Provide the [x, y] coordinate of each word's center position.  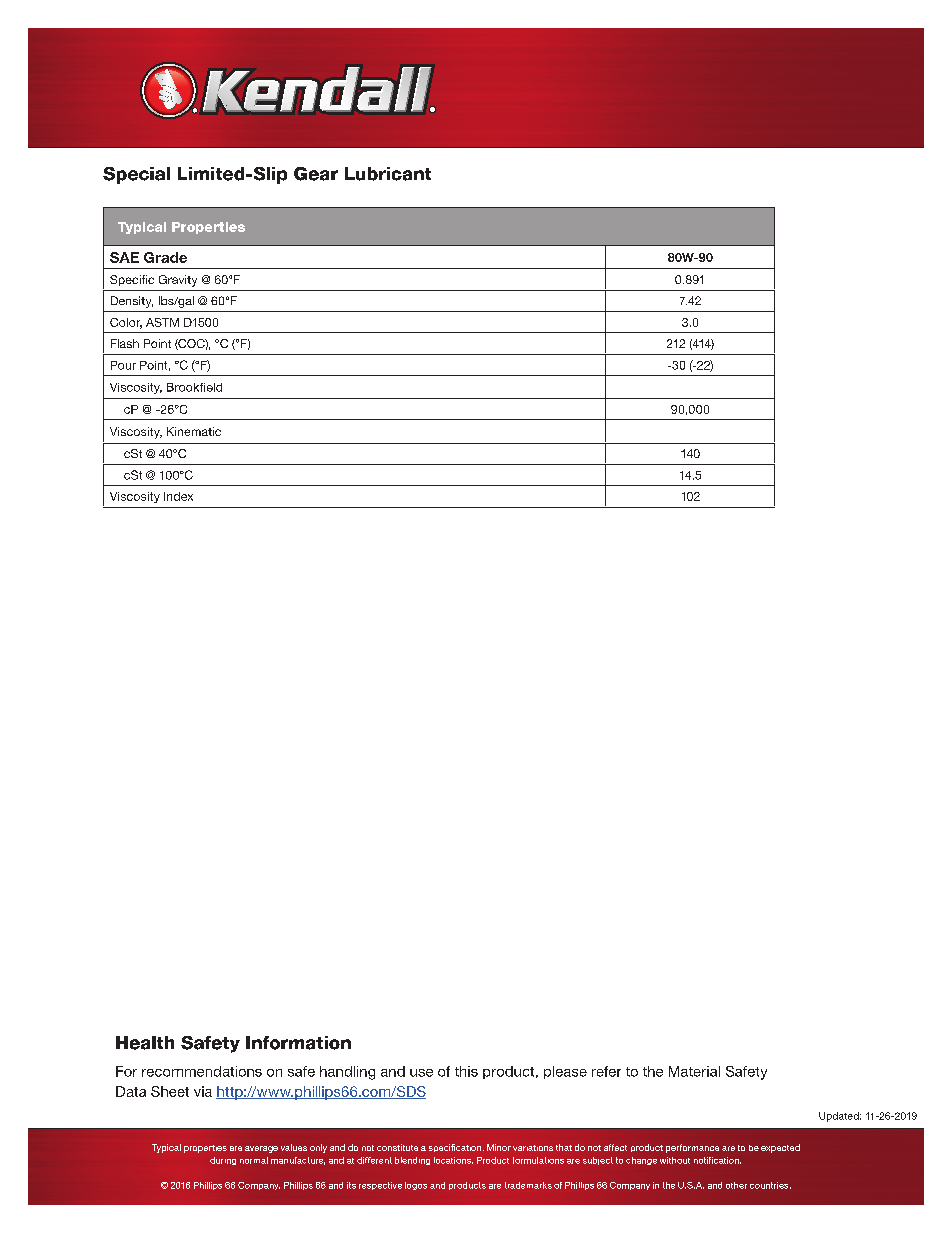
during [223, 1161]
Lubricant [388, 174]
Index [178, 496]
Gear [316, 174]
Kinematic [194, 431]
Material [694, 1071]
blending [412, 1161]
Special [136, 175]
